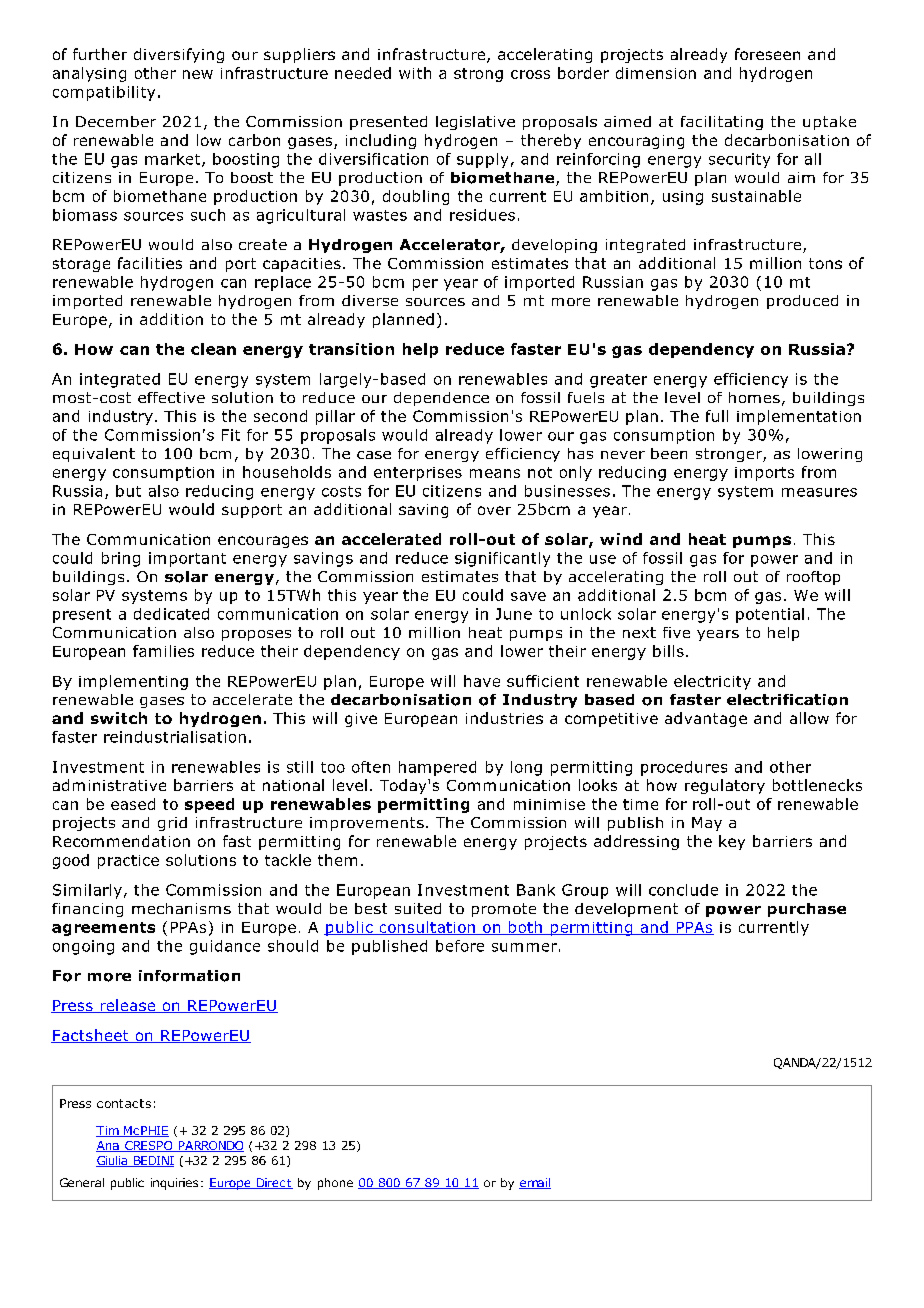  I want to click on diversifying, so click(179, 55).
